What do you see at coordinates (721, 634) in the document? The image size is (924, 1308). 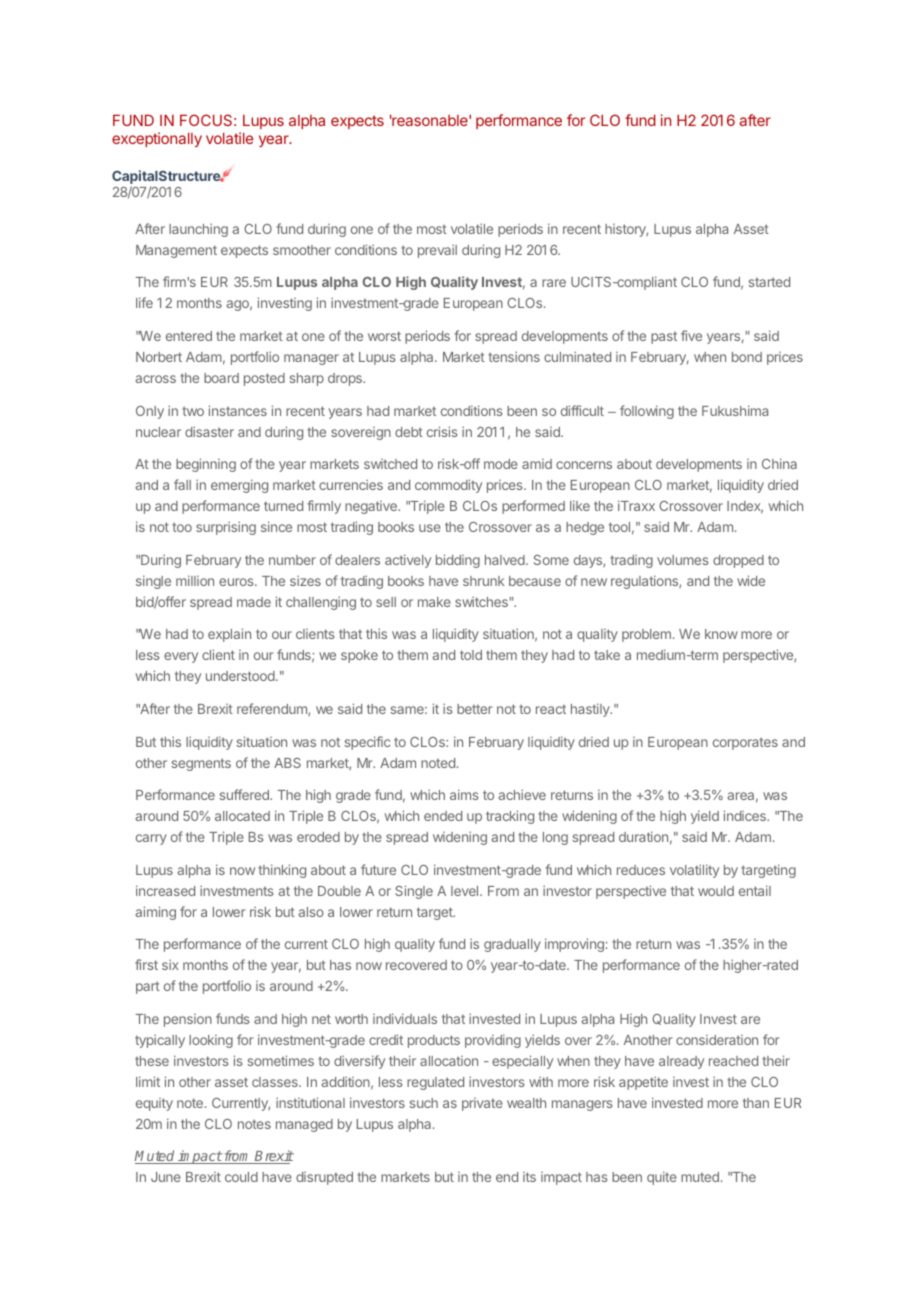 I see `know` at bounding box center [721, 634].
